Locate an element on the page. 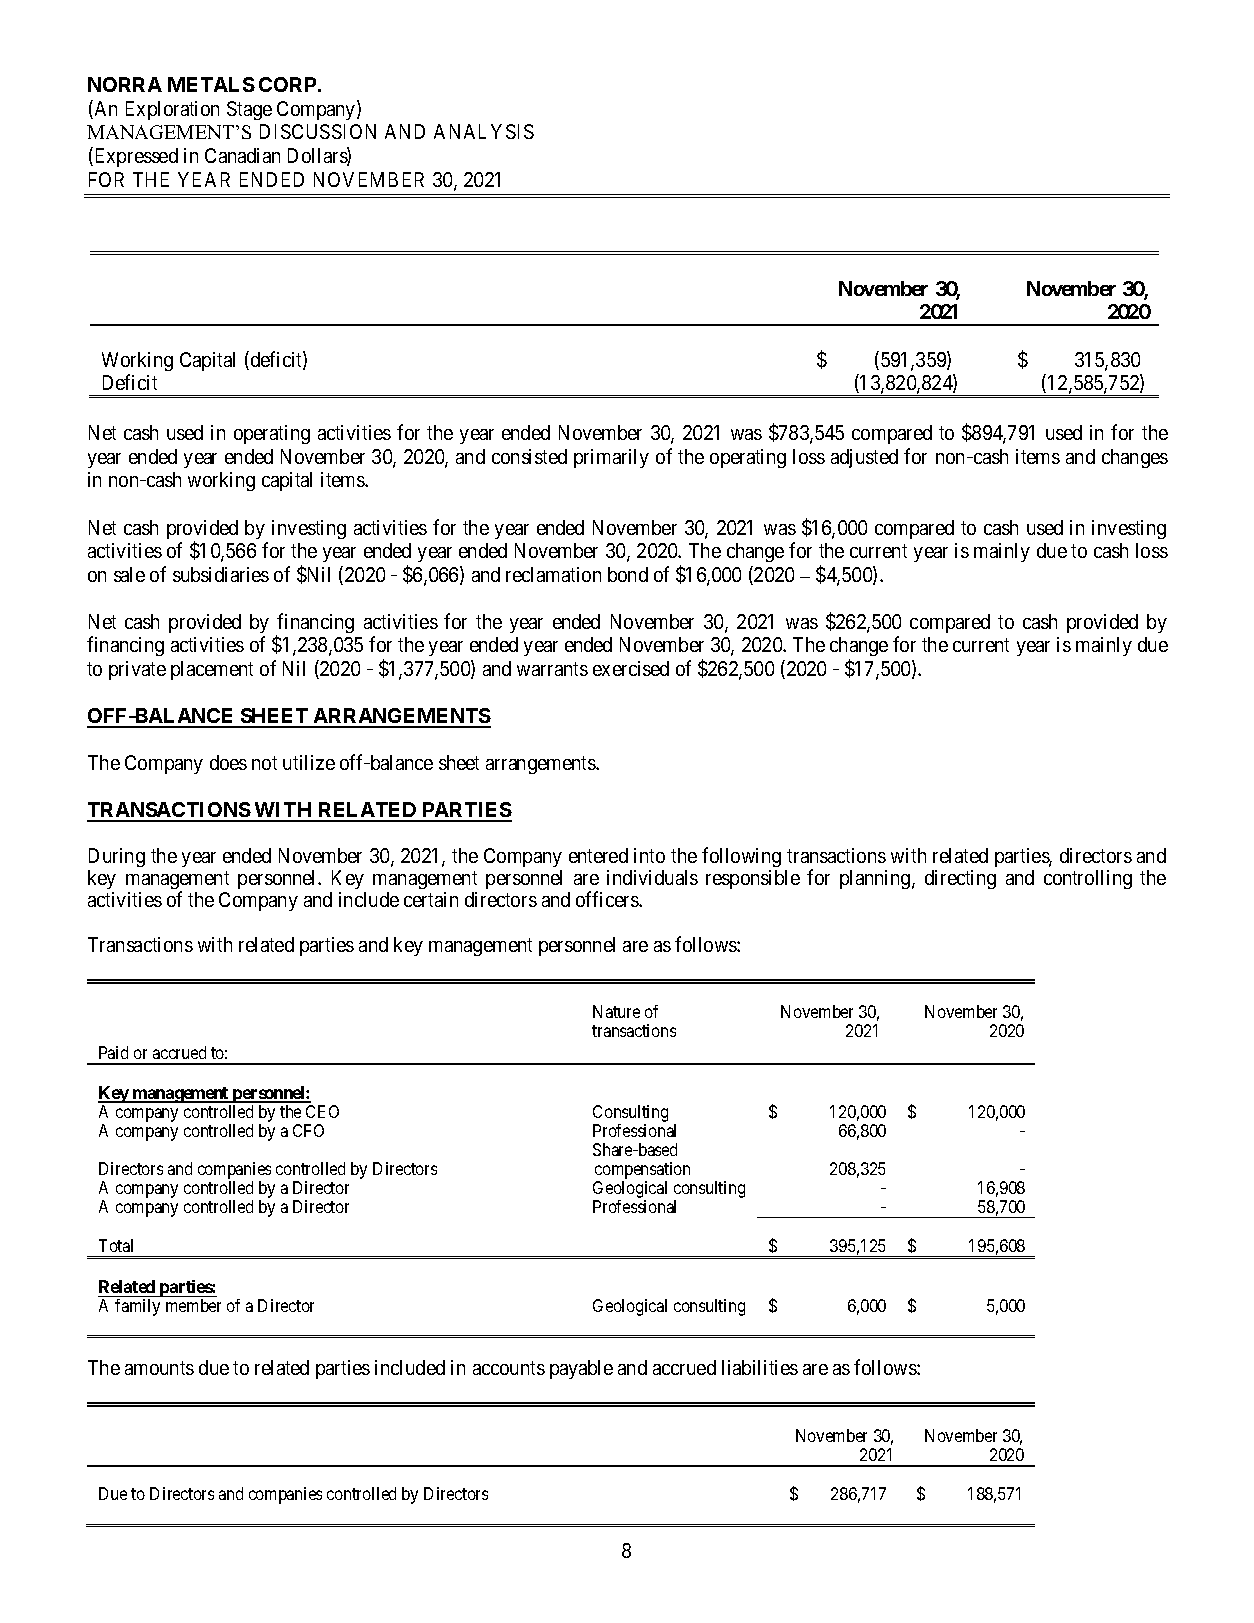  Stage is located at coordinates (249, 110).
